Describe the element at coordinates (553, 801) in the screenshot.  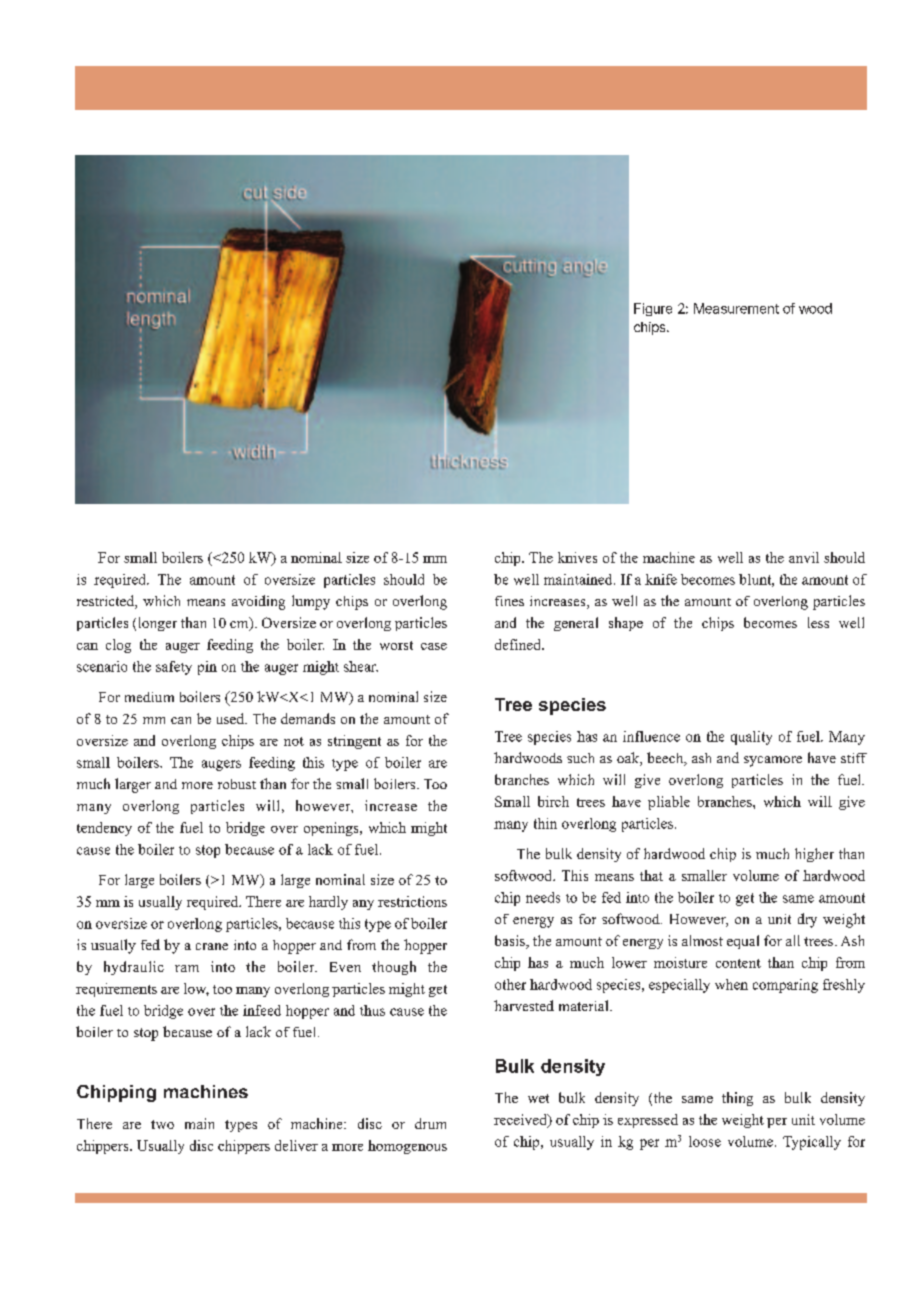
I see `birch` at that location.
